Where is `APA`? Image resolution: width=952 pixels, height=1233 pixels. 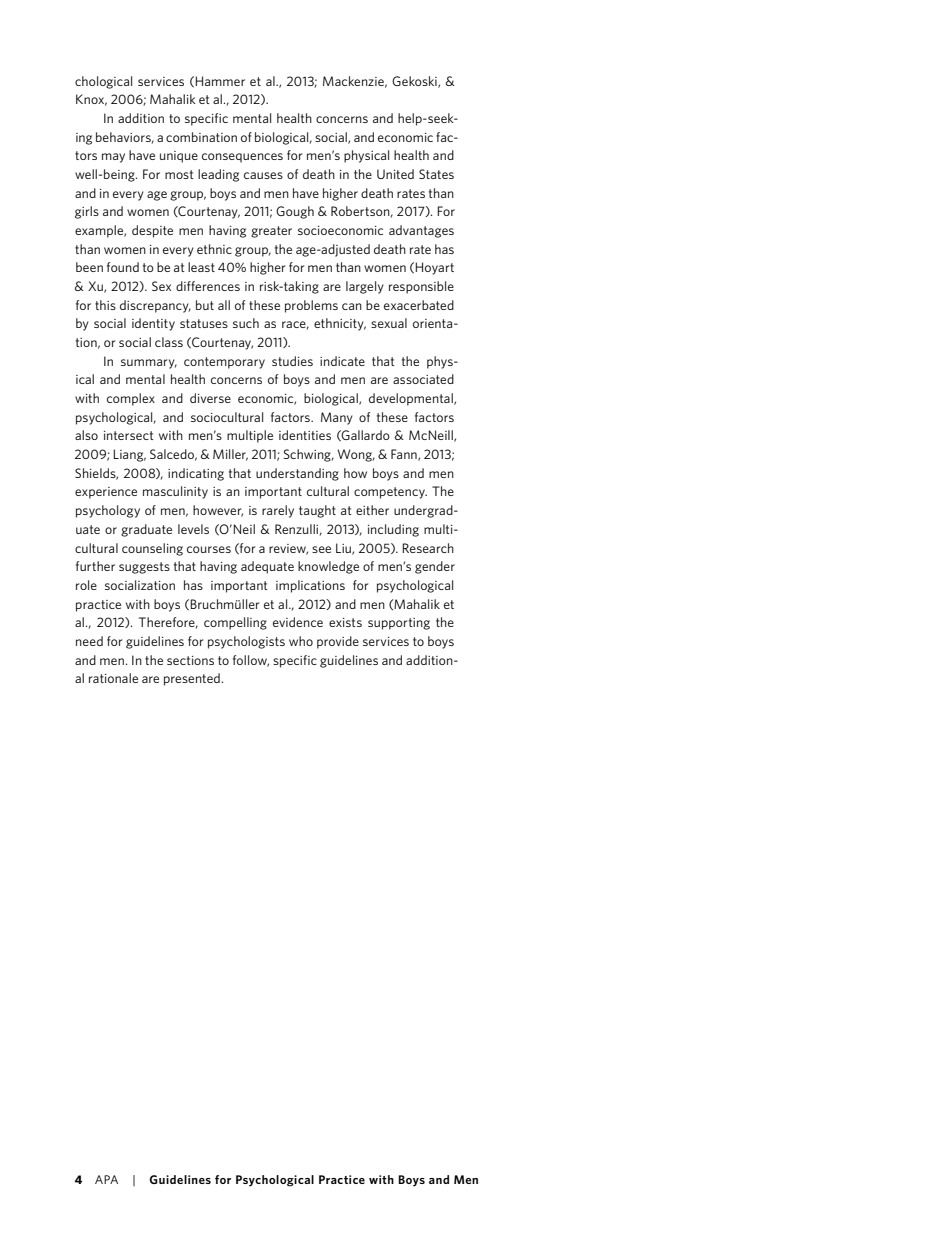 APA is located at coordinates (106, 1179).
